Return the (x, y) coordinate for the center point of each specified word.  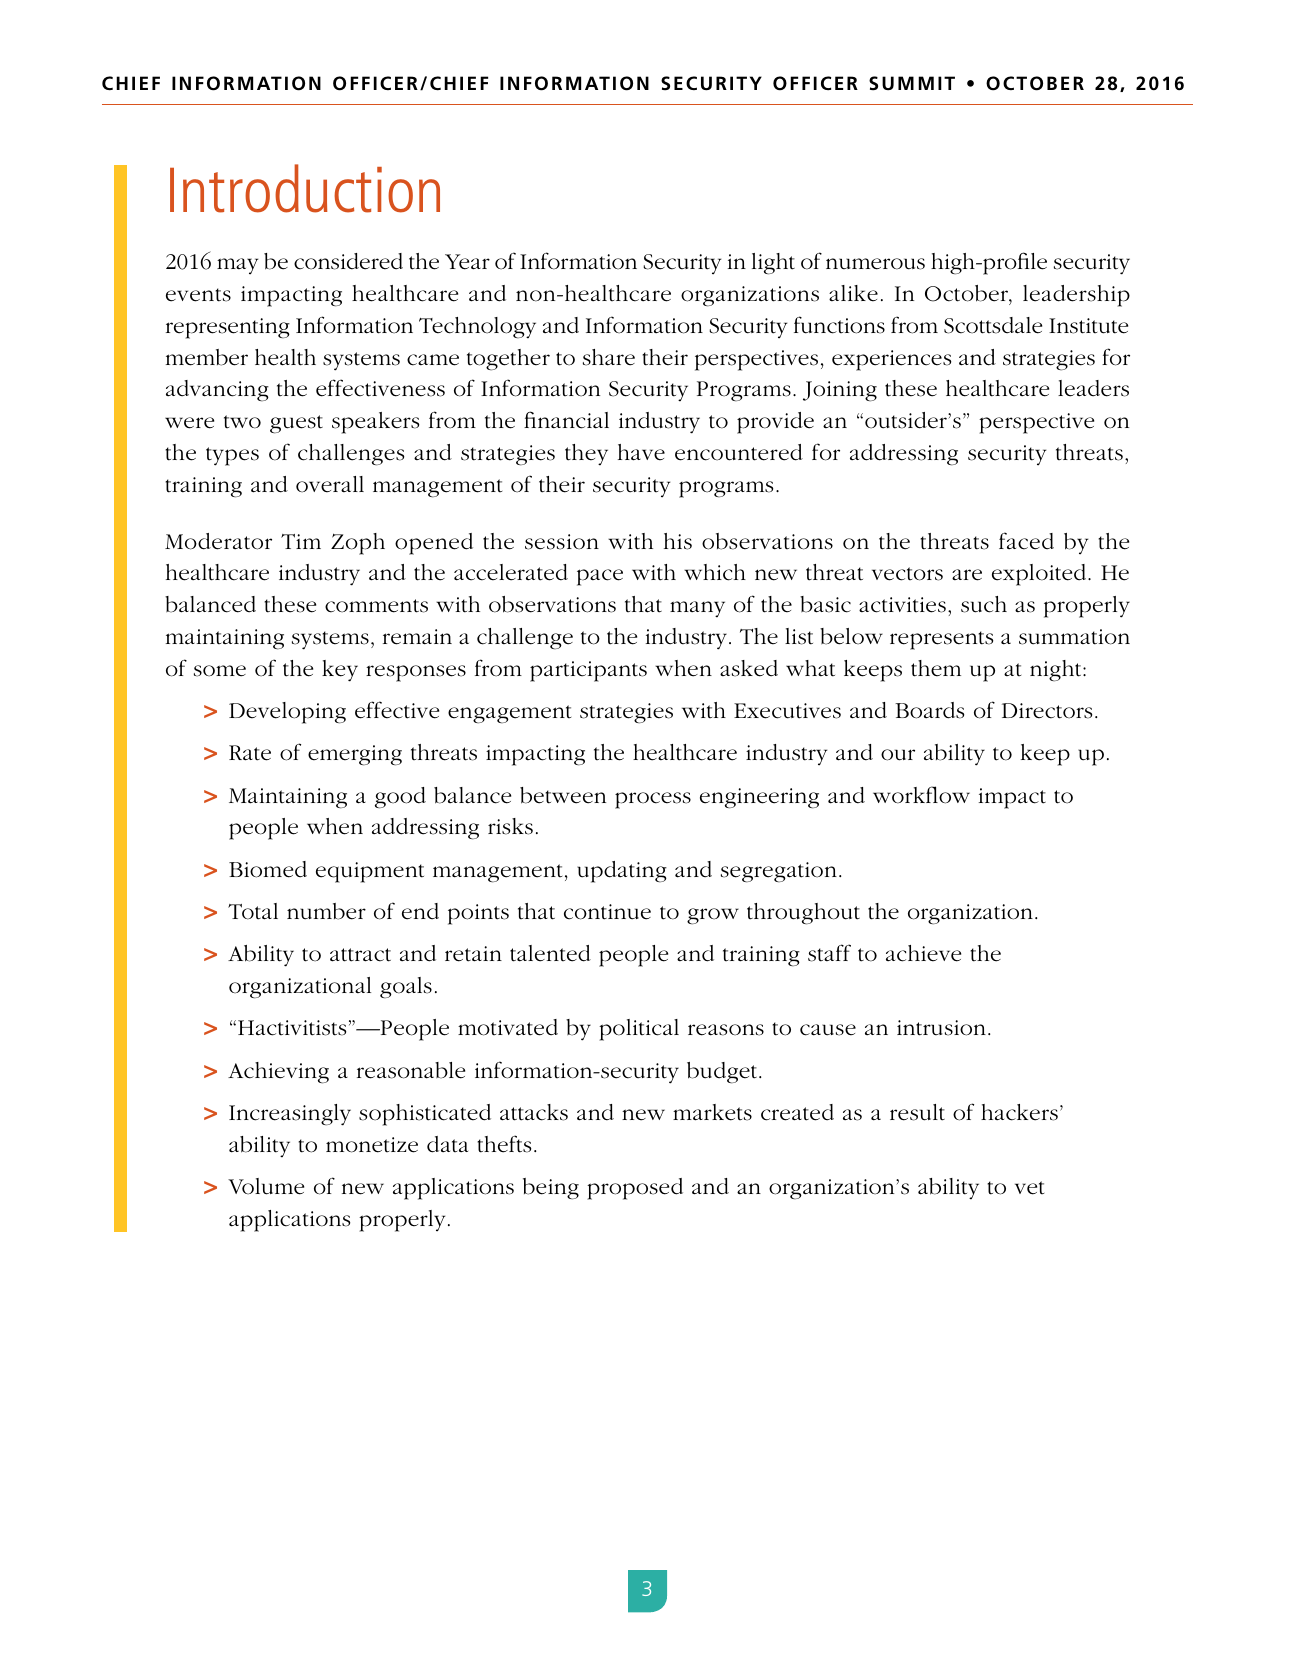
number (326, 911)
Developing (287, 713)
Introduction (305, 188)
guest (296, 424)
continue (607, 912)
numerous (875, 264)
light (773, 264)
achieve (923, 953)
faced (1026, 541)
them (936, 668)
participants (588, 671)
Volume (266, 1186)
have (641, 452)
